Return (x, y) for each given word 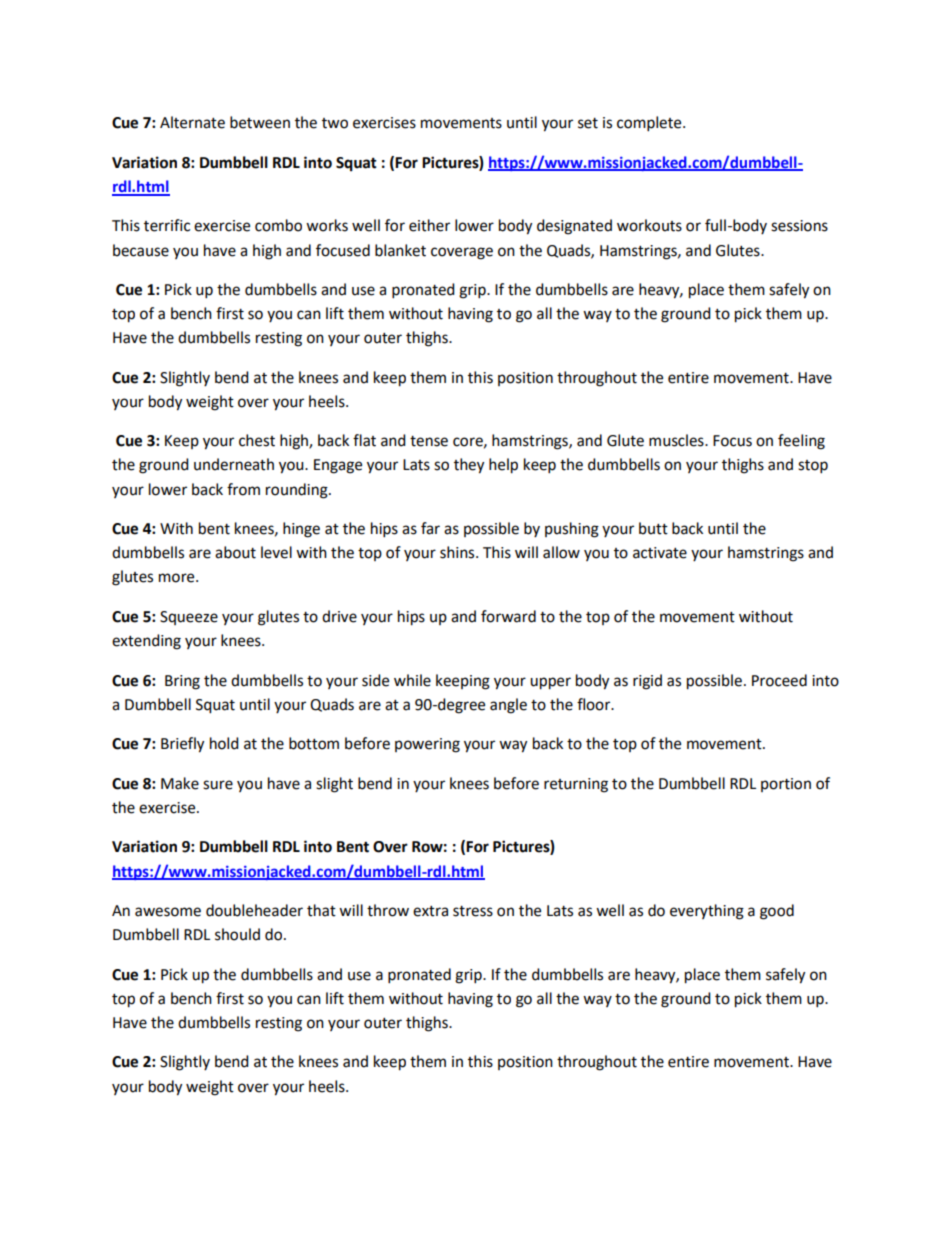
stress (473, 911)
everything (707, 912)
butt (653, 528)
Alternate (192, 122)
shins (458, 552)
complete (650, 124)
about (235, 552)
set (588, 123)
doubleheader (254, 910)
